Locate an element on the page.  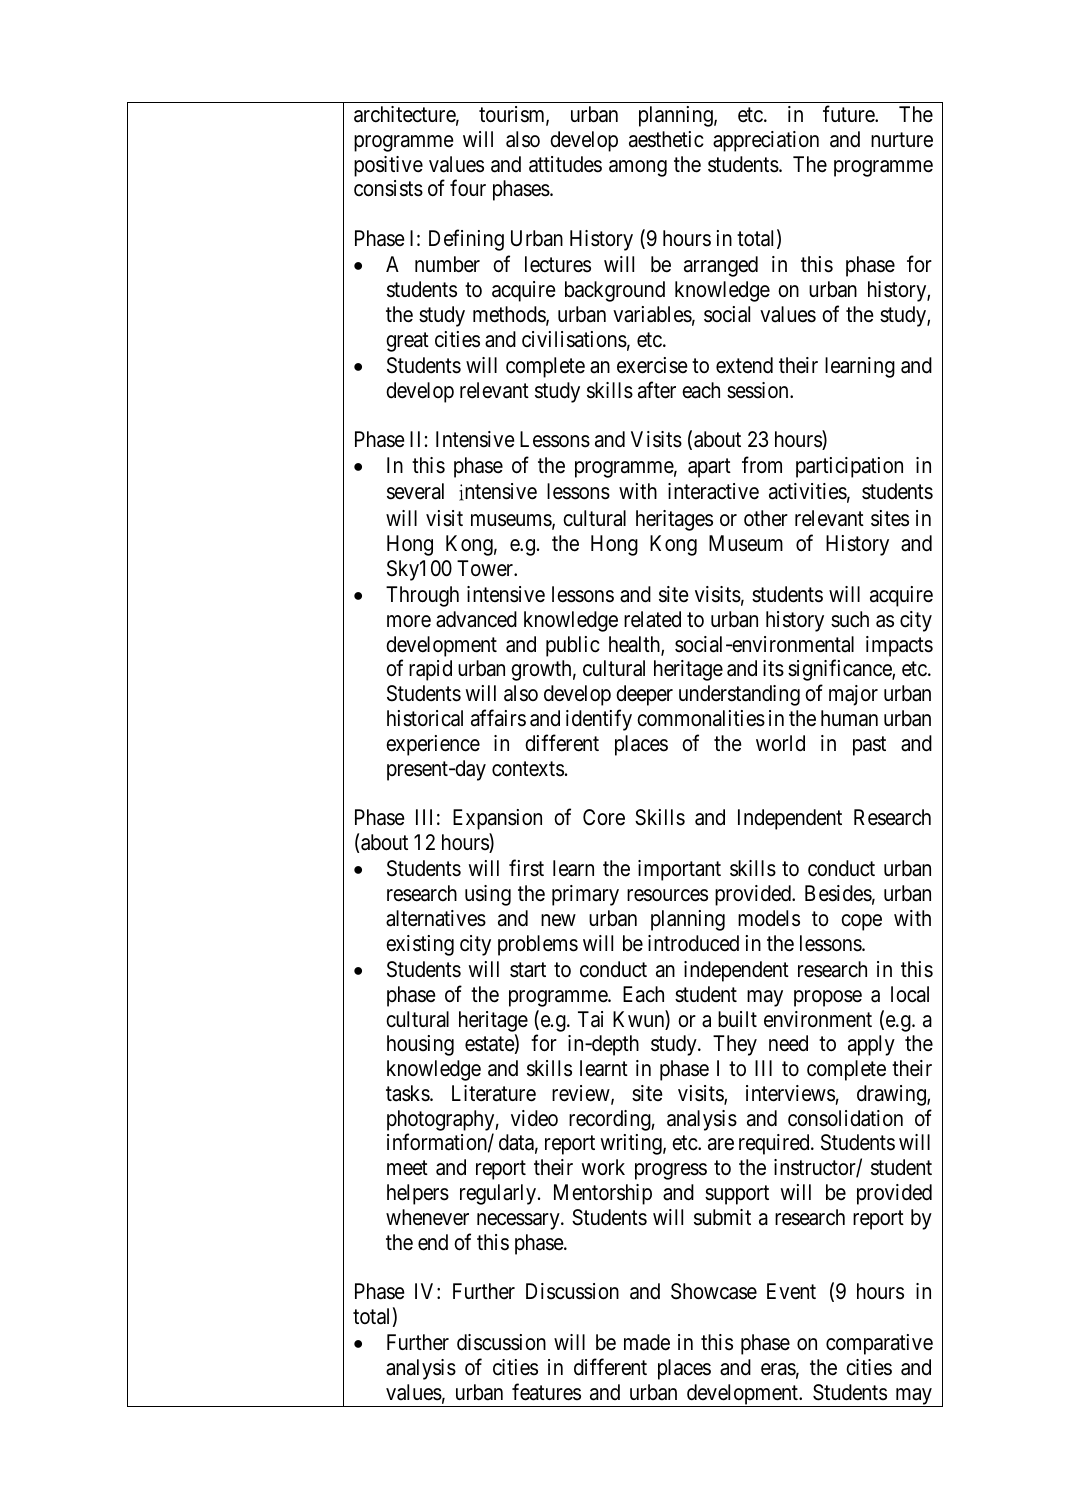
participation is located at coordinates (849, 467).
